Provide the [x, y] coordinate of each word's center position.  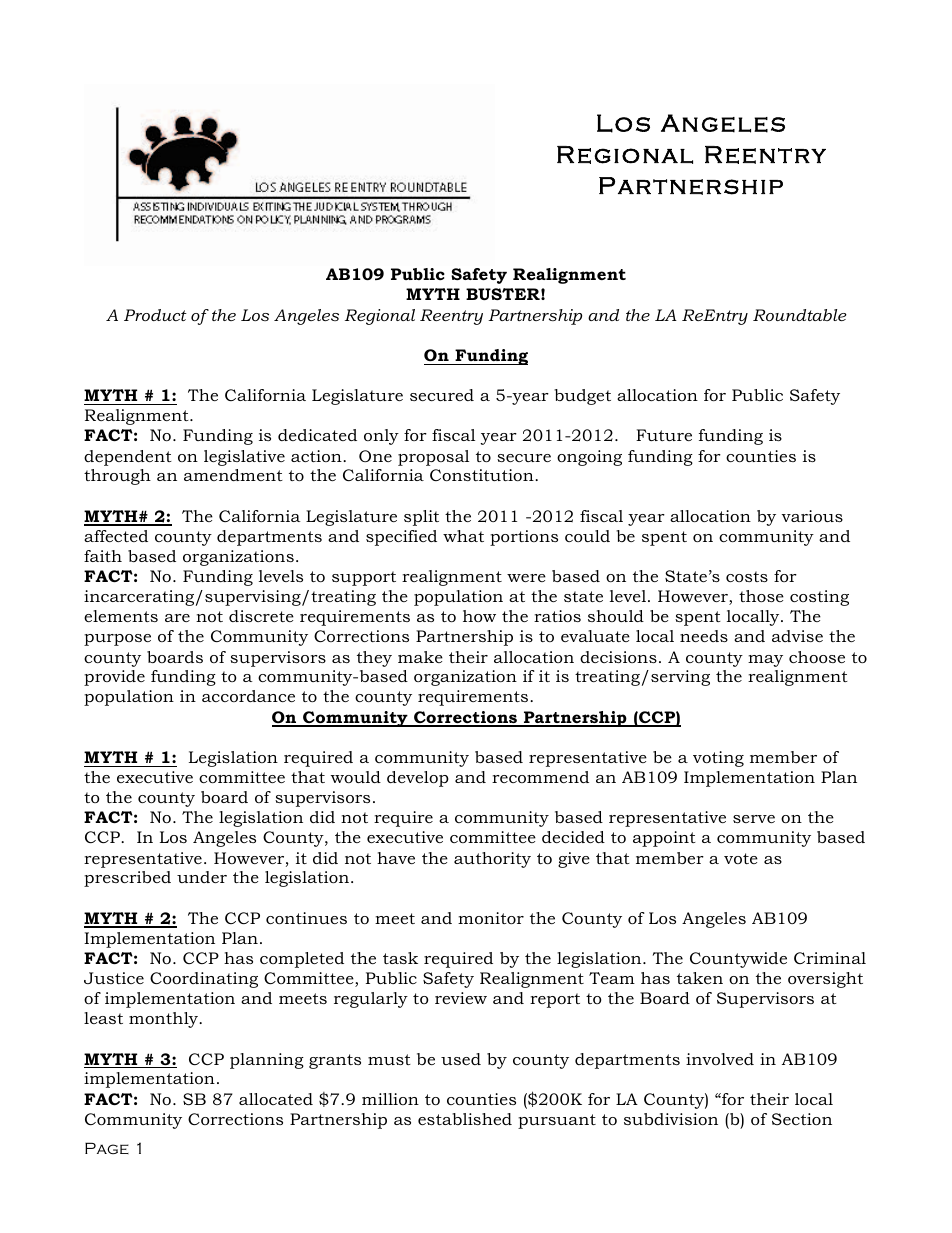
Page [107, 1148]
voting [718, 759]
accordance [248, 696]
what [463, 536]
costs [747, 576]
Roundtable [800, 315]
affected [116, 536]
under [202, 877]
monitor [491, 918]
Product [155, 315]
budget [582, 397]
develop [418, 779]
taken [700, 978]
